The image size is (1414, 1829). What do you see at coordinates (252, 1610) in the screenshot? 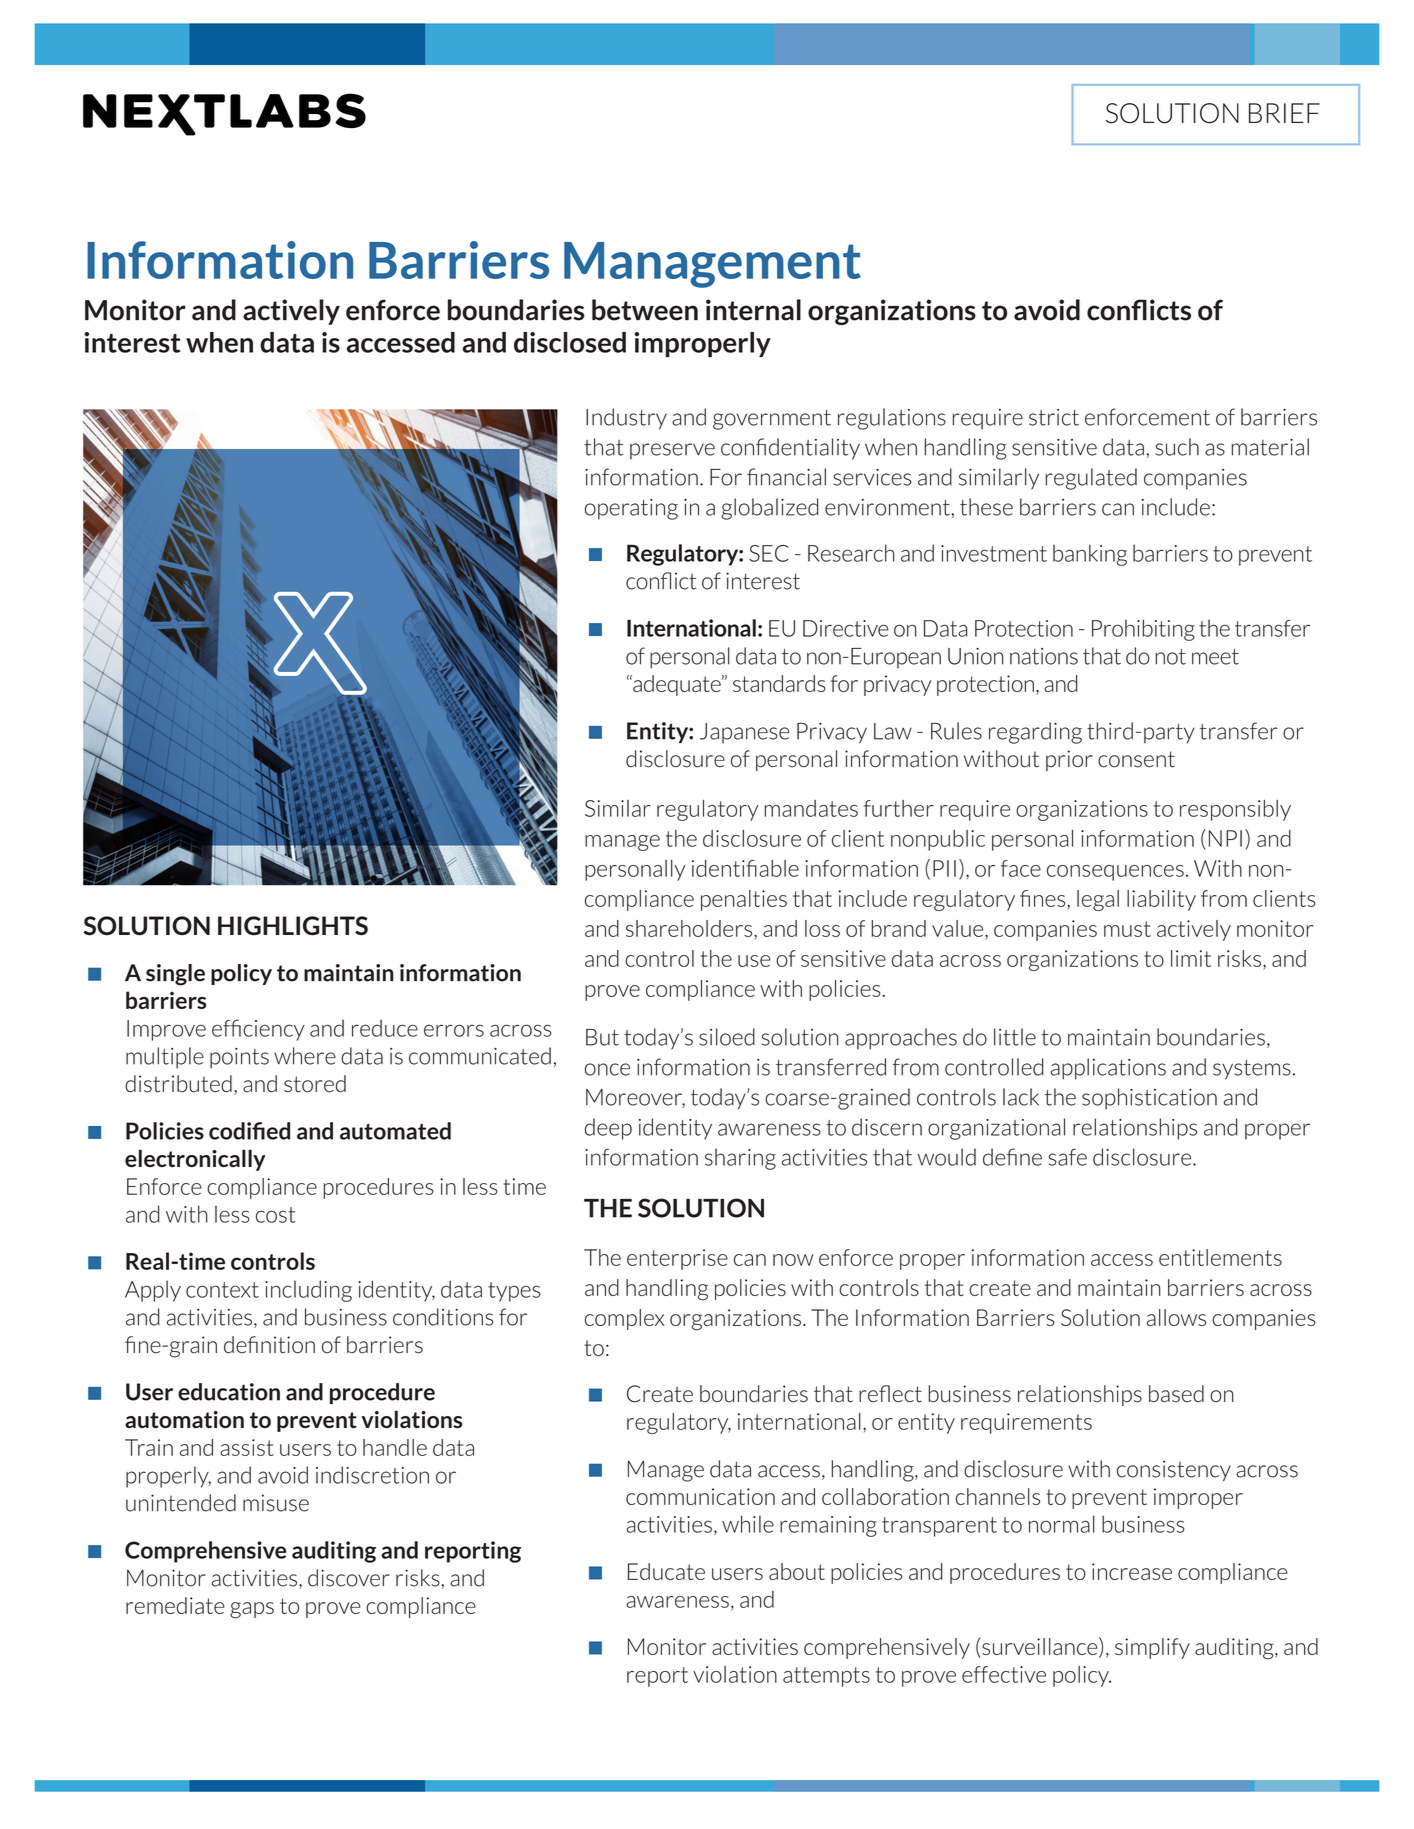
I see `gaps` at bounding box center [252, 1610].
